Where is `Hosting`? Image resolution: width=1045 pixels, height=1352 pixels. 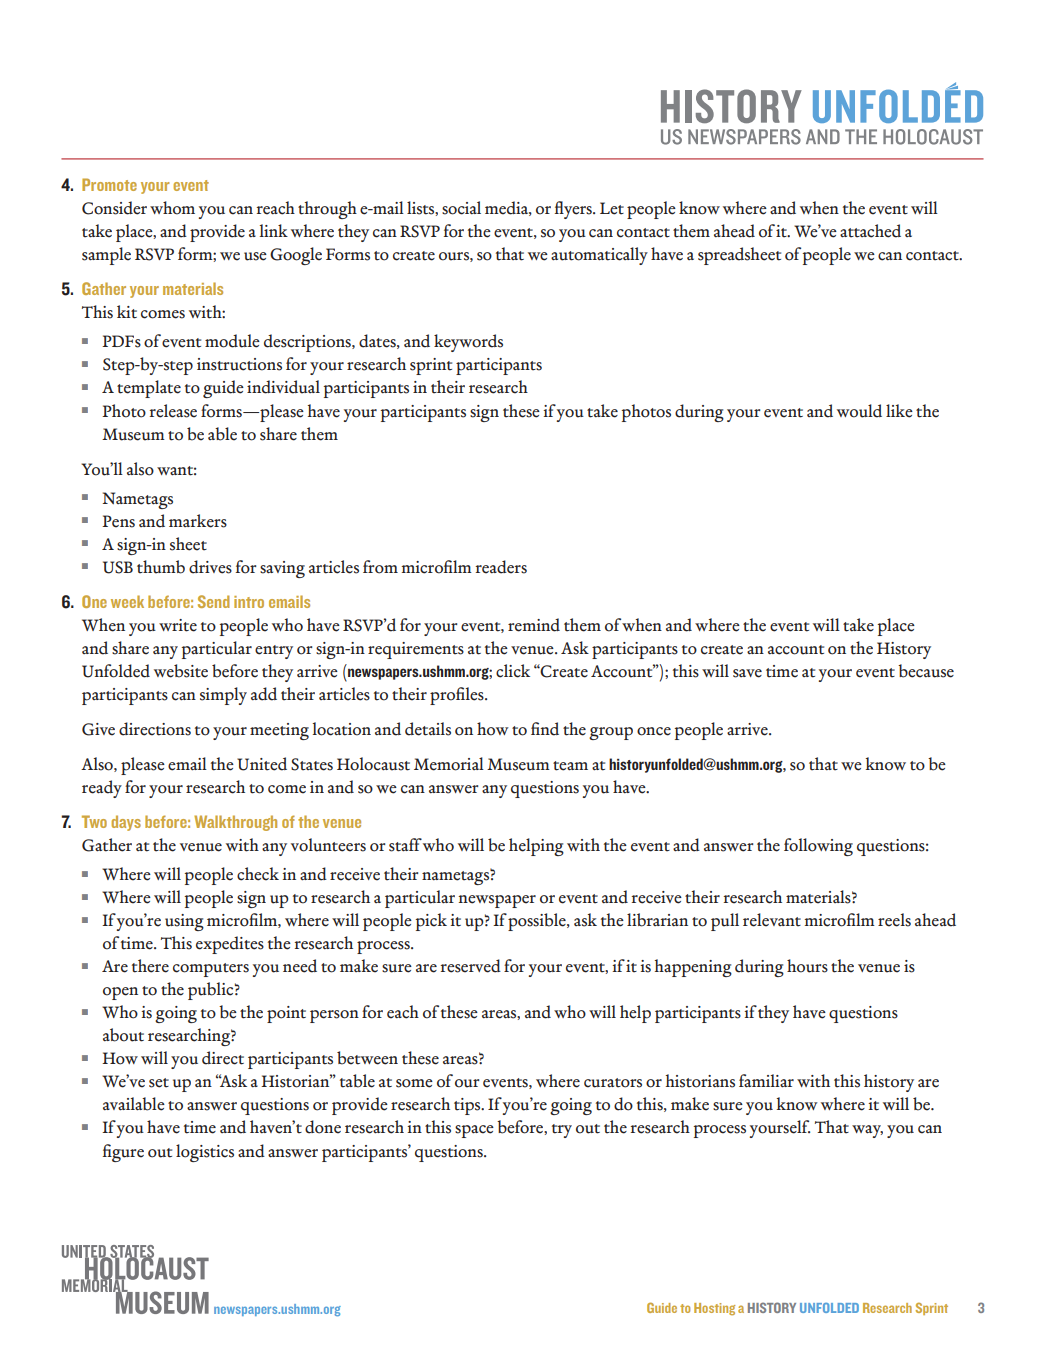
Hosting is located at coordinates (714, 1309).
